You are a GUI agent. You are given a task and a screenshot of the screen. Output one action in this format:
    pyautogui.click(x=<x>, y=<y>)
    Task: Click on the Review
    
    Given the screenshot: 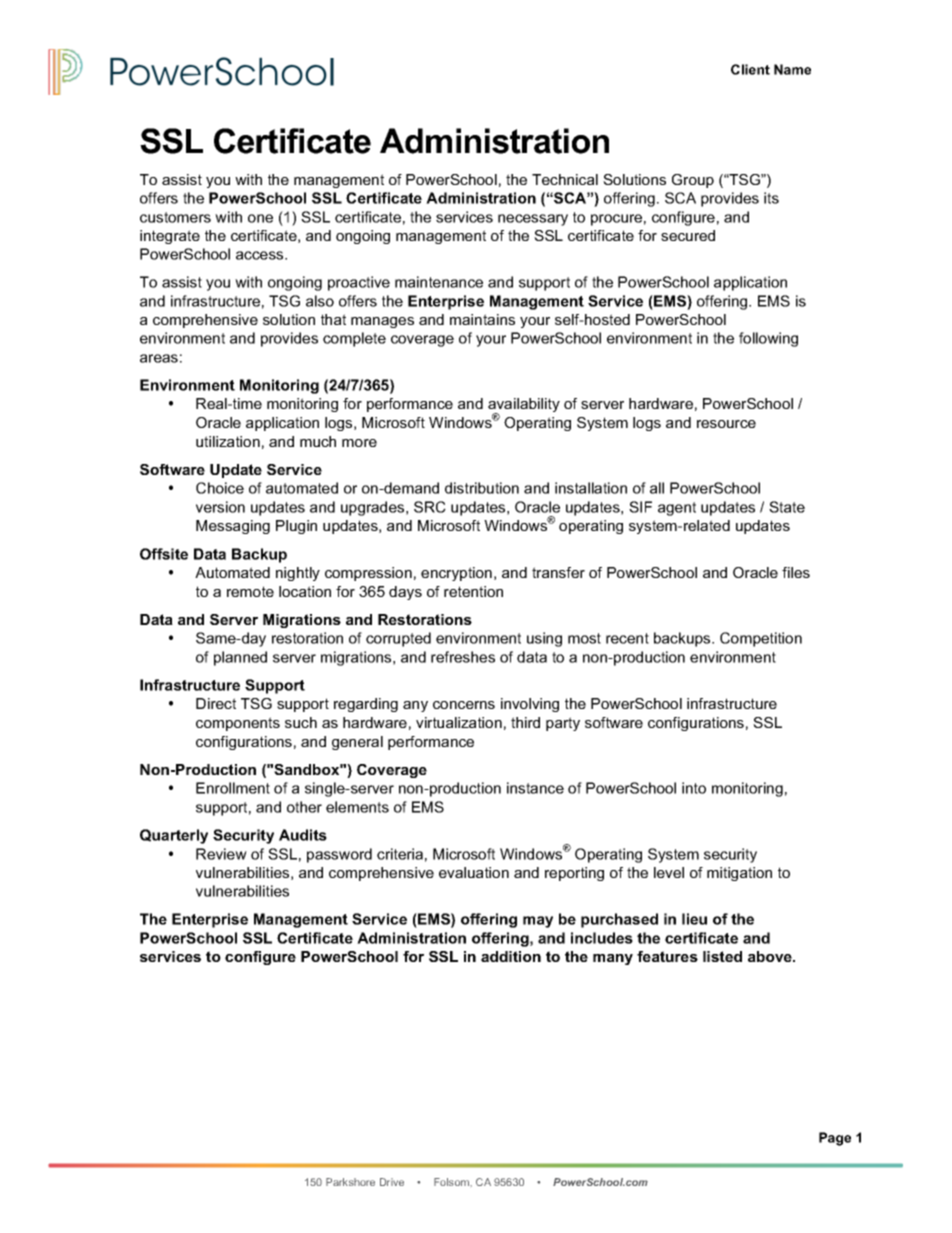 What is the action you would take?
    pyautogui.click(x=221, y=854)
